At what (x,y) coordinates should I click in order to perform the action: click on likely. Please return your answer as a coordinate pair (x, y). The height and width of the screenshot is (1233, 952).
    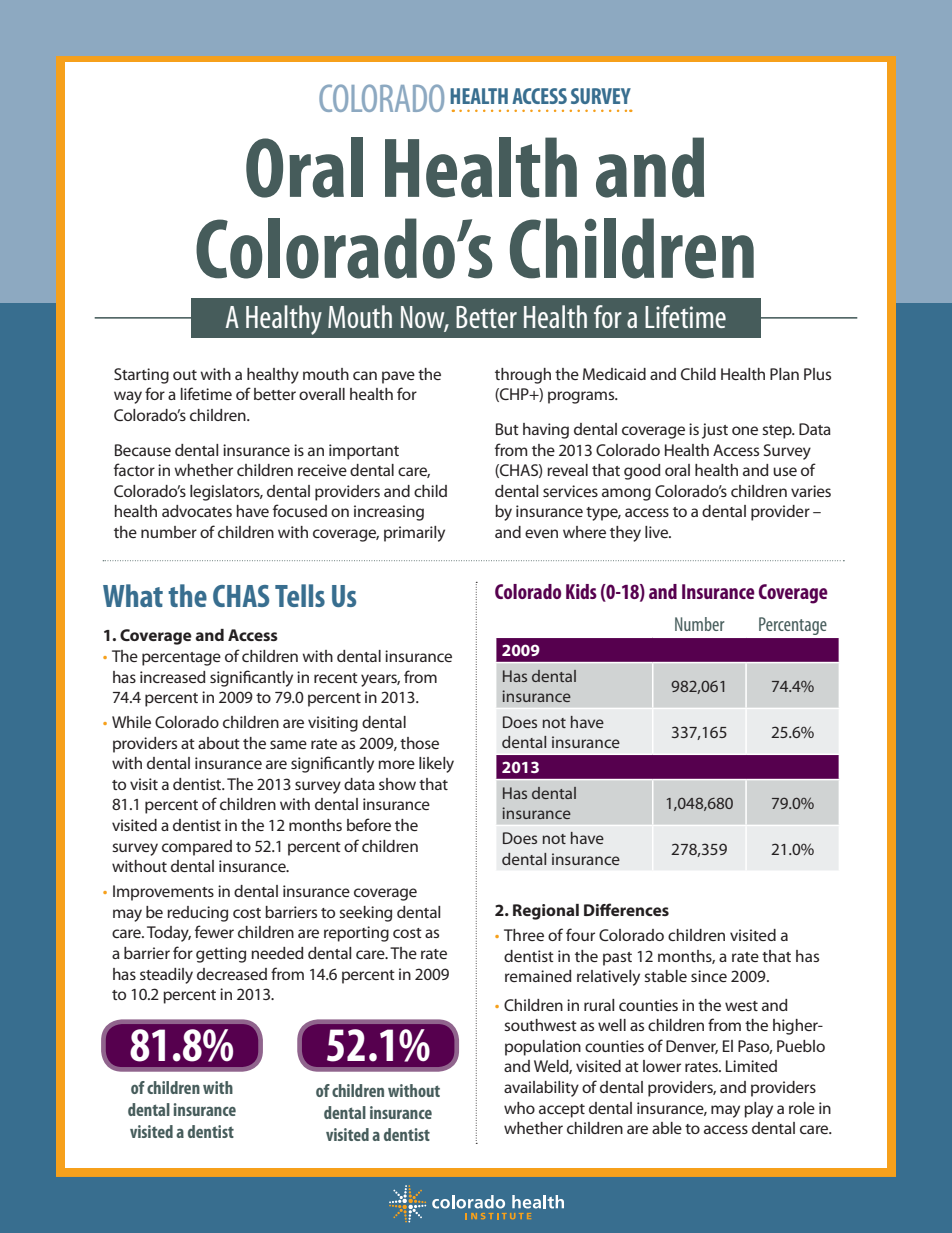
    Looking at the image, I should click on (436, 765).
